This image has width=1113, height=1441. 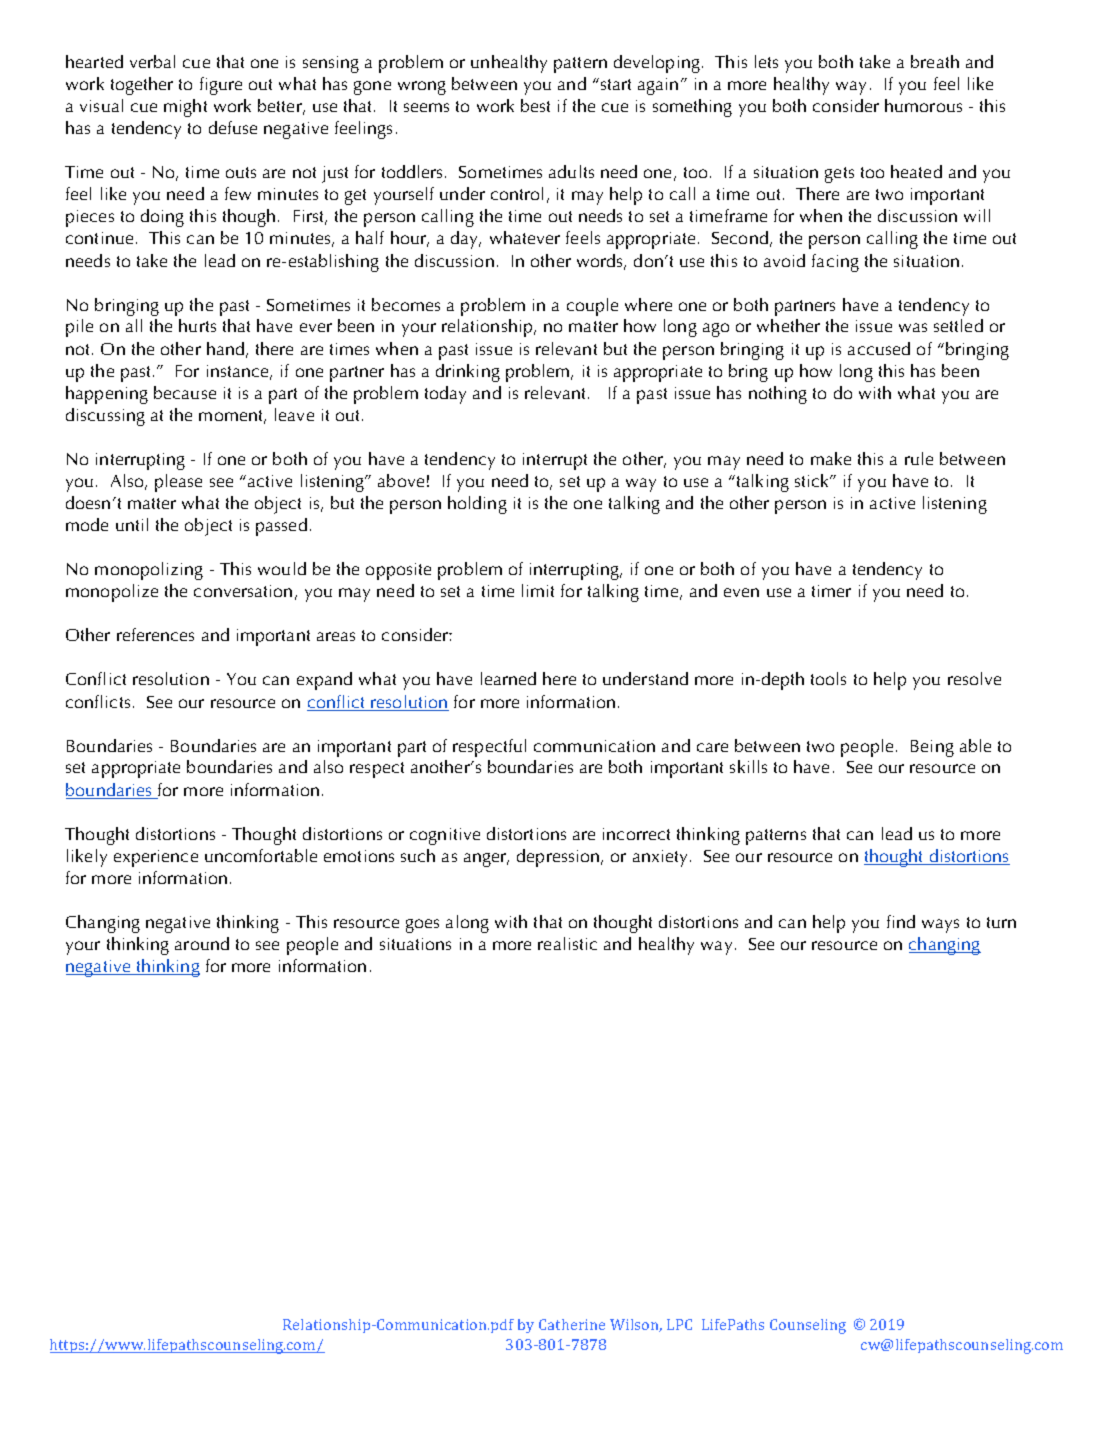 I want to click on humorous, so click(x=923, y=105).
